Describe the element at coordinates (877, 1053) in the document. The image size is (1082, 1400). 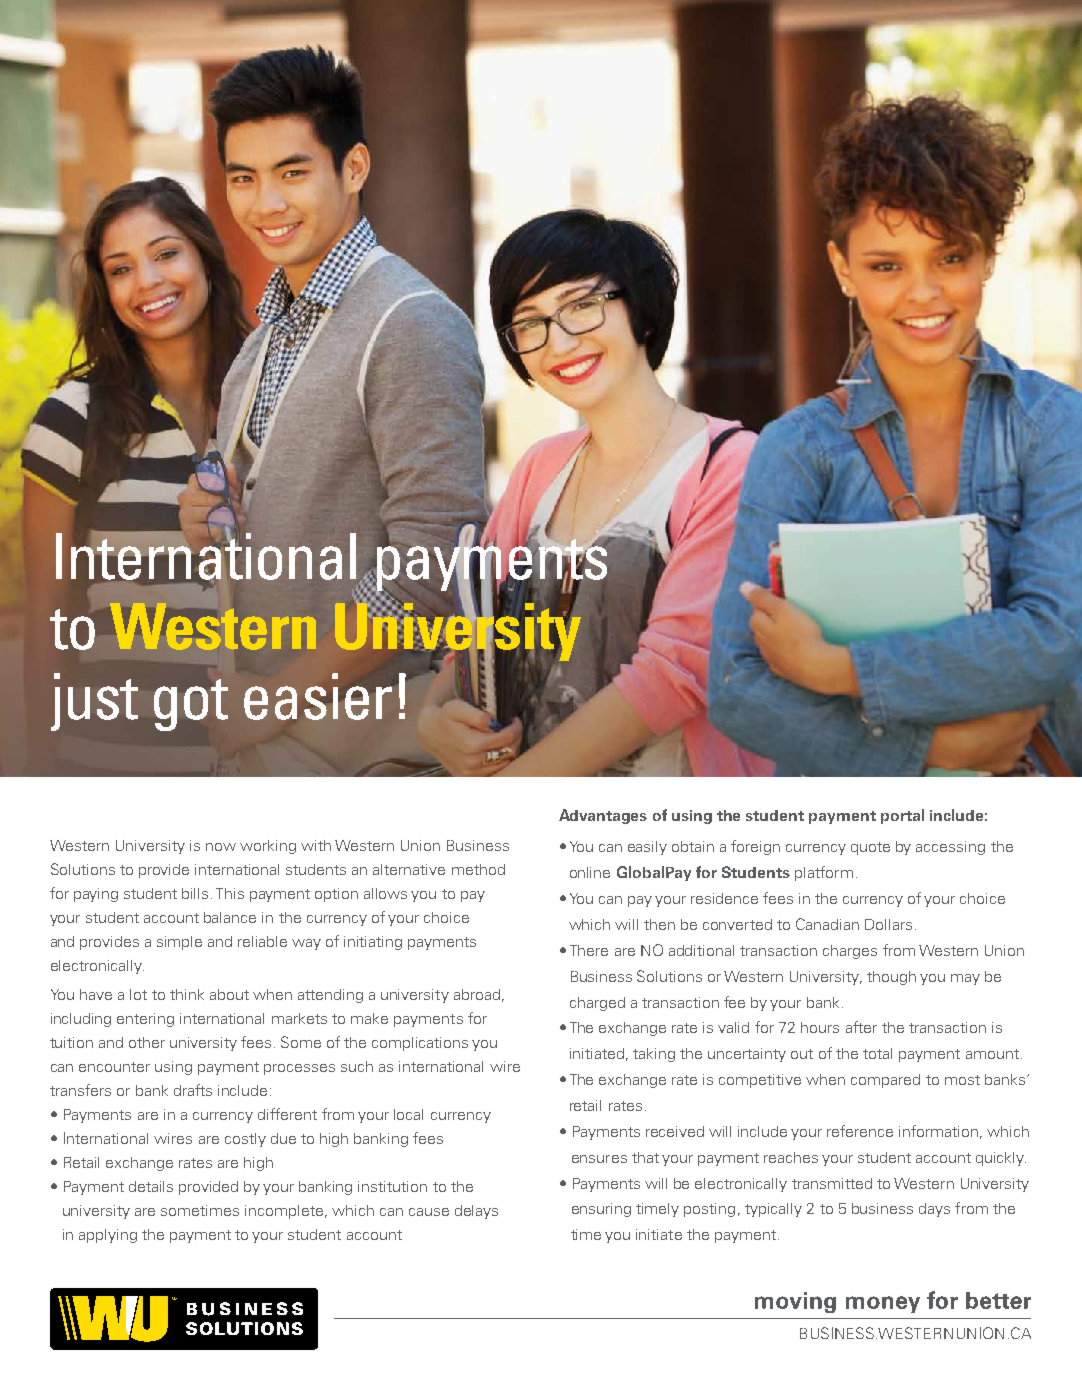
I see `total` at that location.
